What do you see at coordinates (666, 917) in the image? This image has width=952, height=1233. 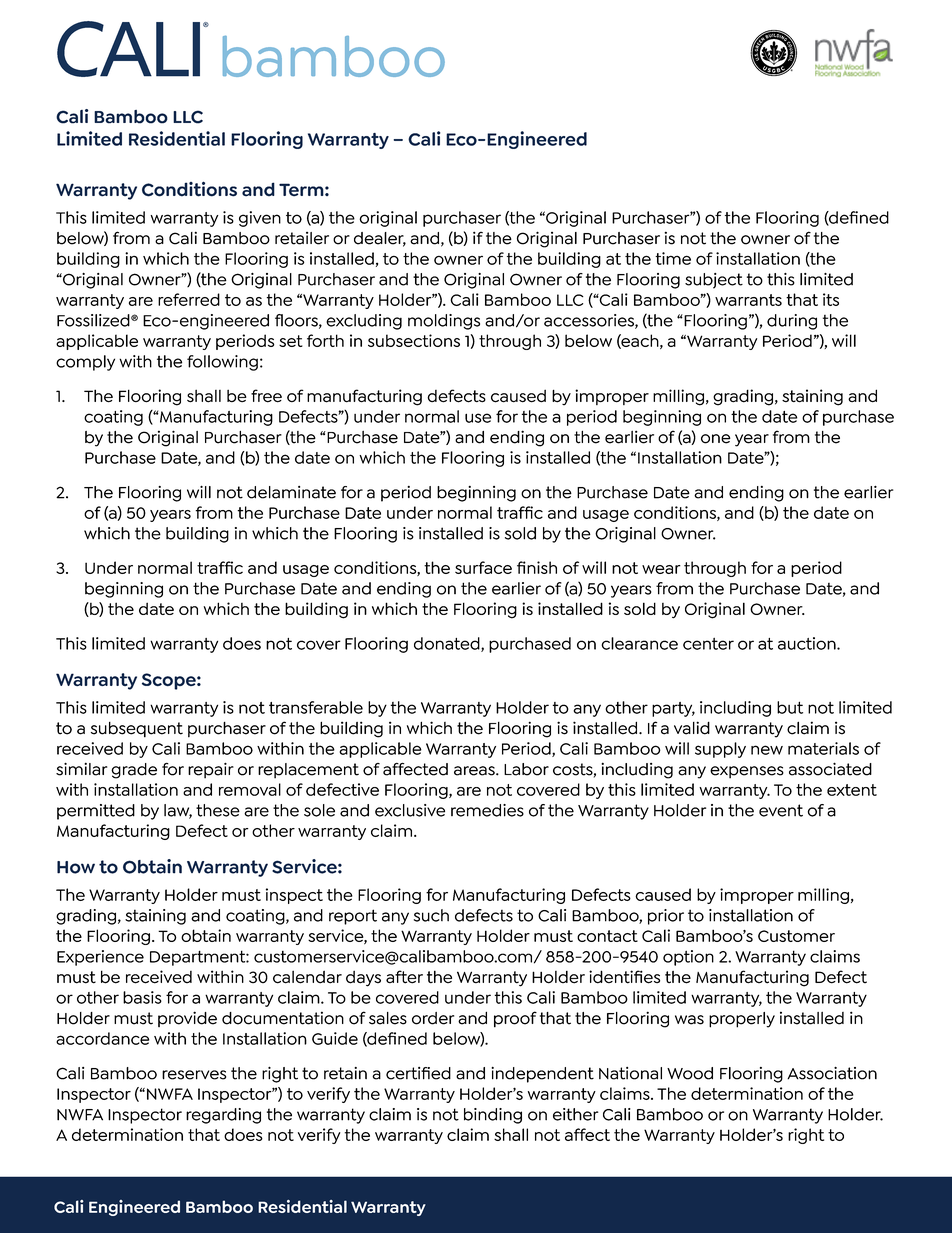 I see `prior` at bounding box center [666, 917].
